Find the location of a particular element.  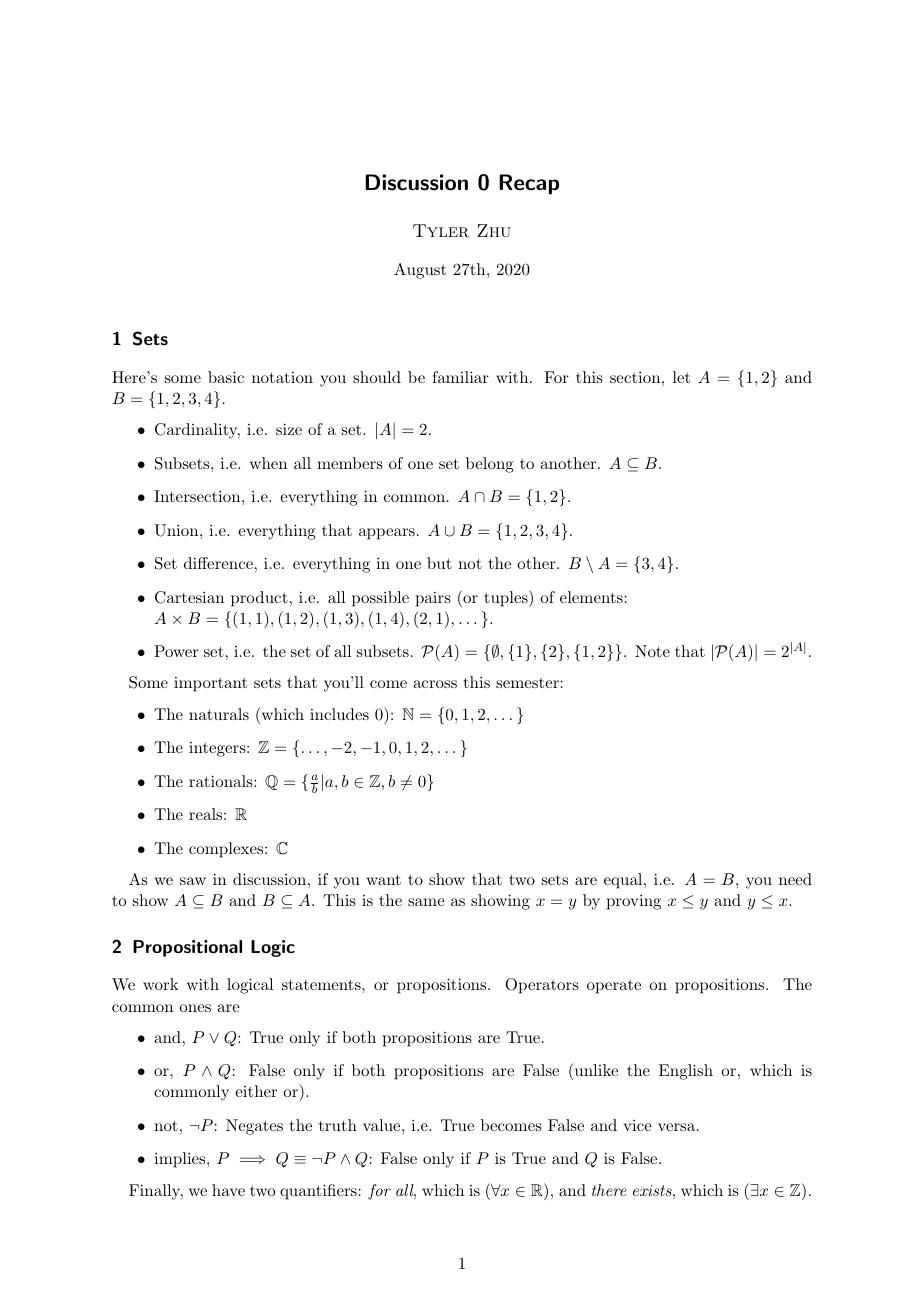

August is located at coordinates (420, 271).
